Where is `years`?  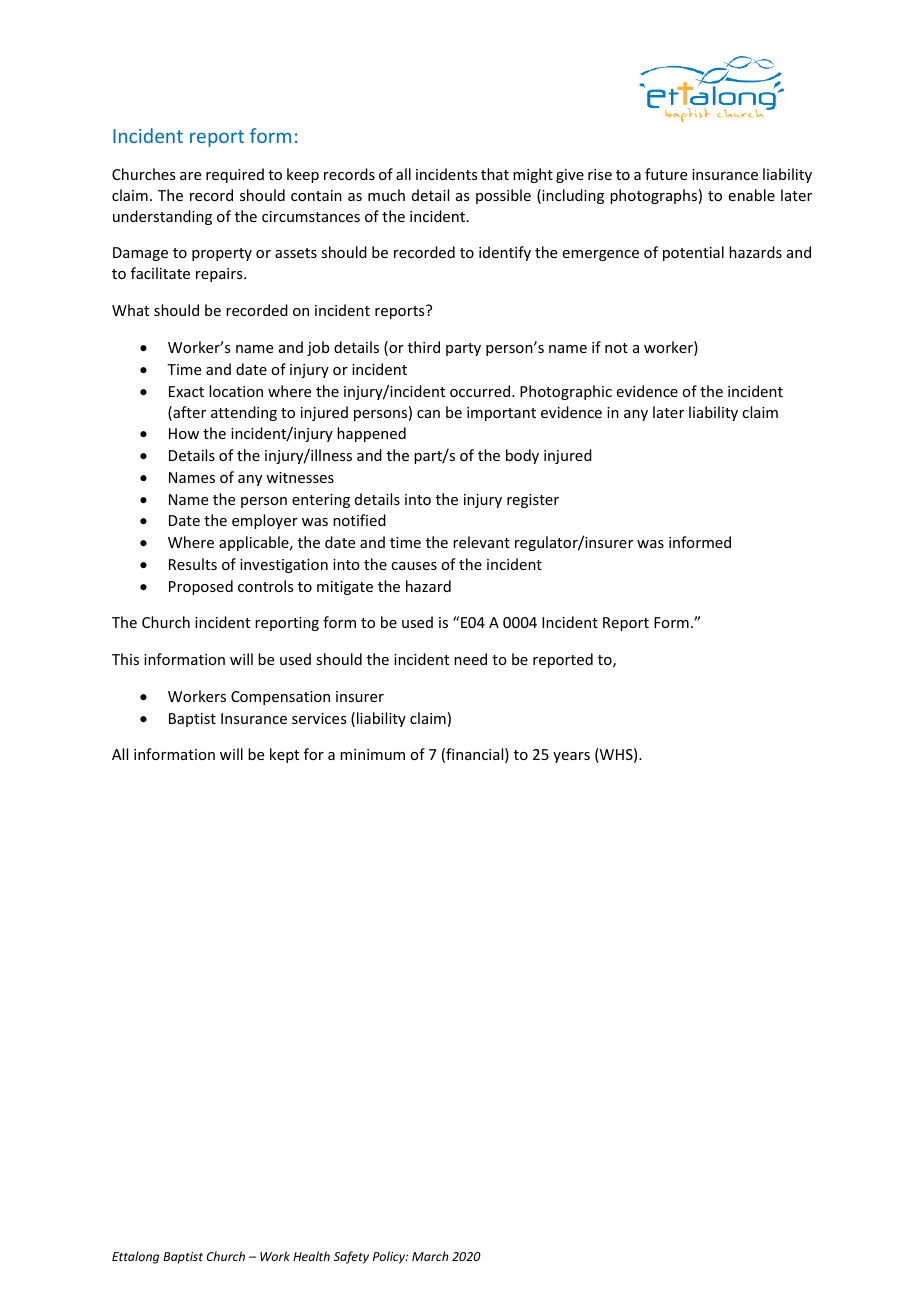
years is located at coordinates (571, 757).
